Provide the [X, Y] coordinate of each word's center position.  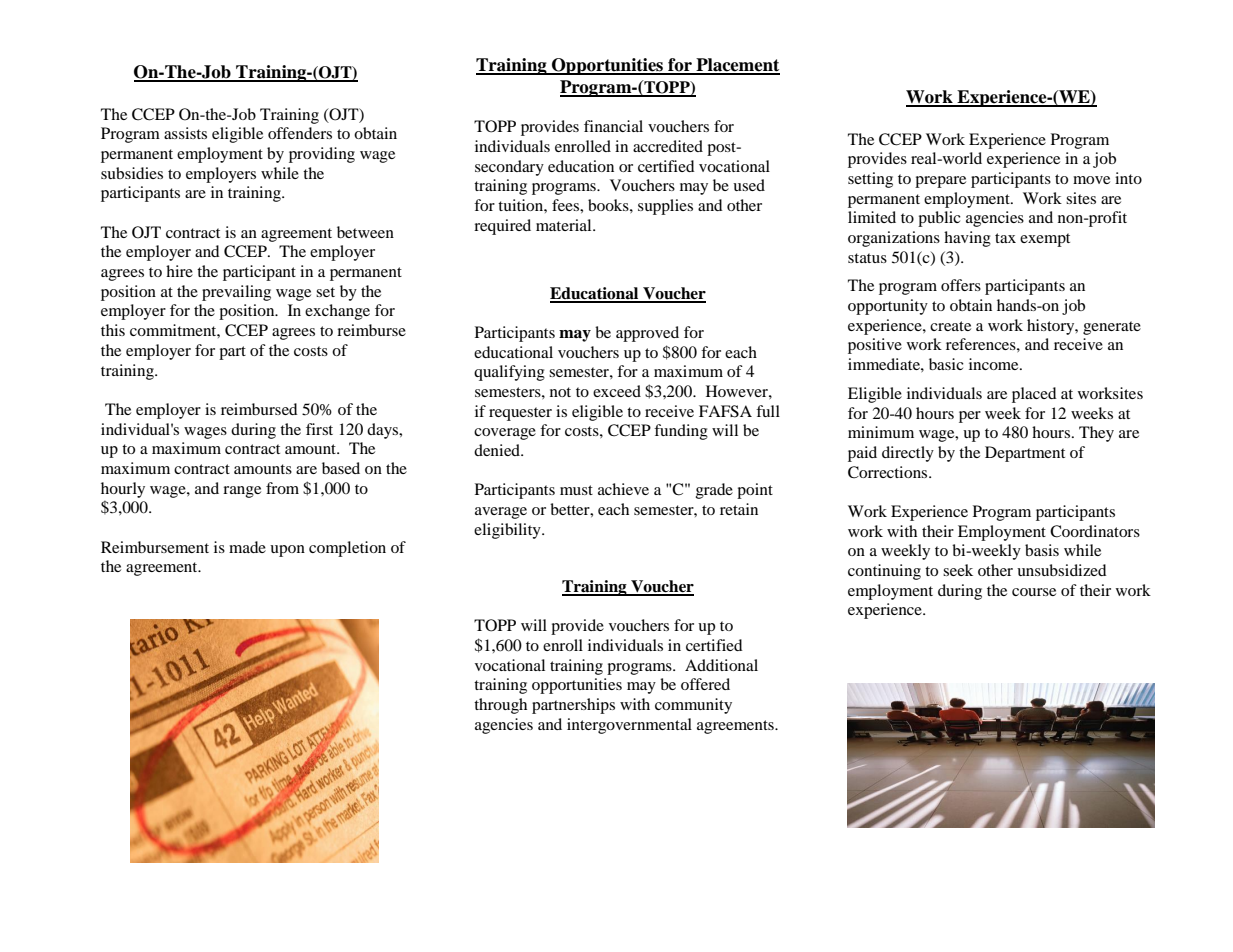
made [247, 547]
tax [1005, 238]
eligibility [508, 531]
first [319, 429]
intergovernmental [629, 726]
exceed [617, 391]
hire [179, 271]
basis [1042, 550]
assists [185, 133]
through [500, 706]
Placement [737, 66]
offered [705, 684]
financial [613, 126]
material [565, 225]
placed [1034, 395]
